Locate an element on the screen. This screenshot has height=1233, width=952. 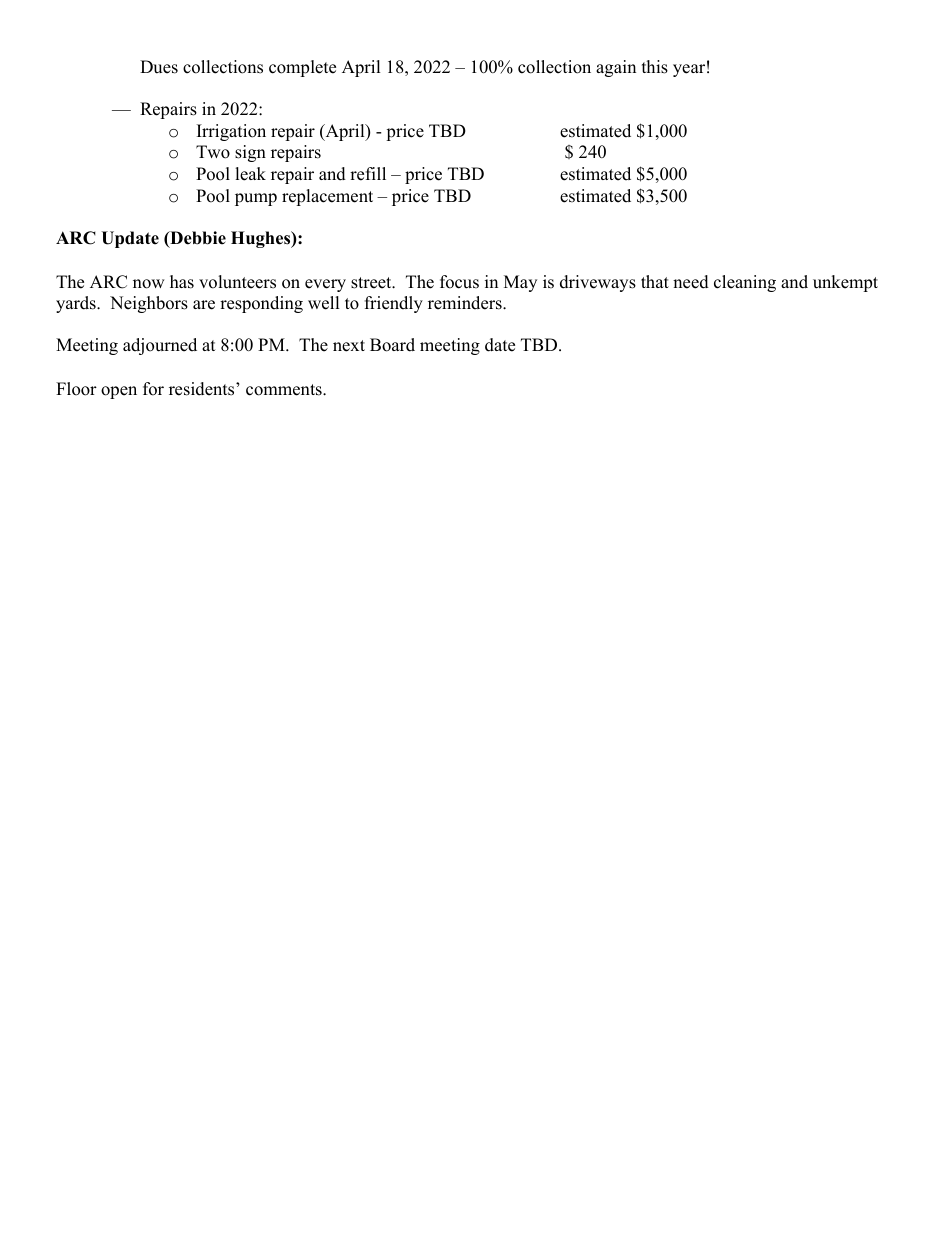
has is located at coordinates (182, 282).
